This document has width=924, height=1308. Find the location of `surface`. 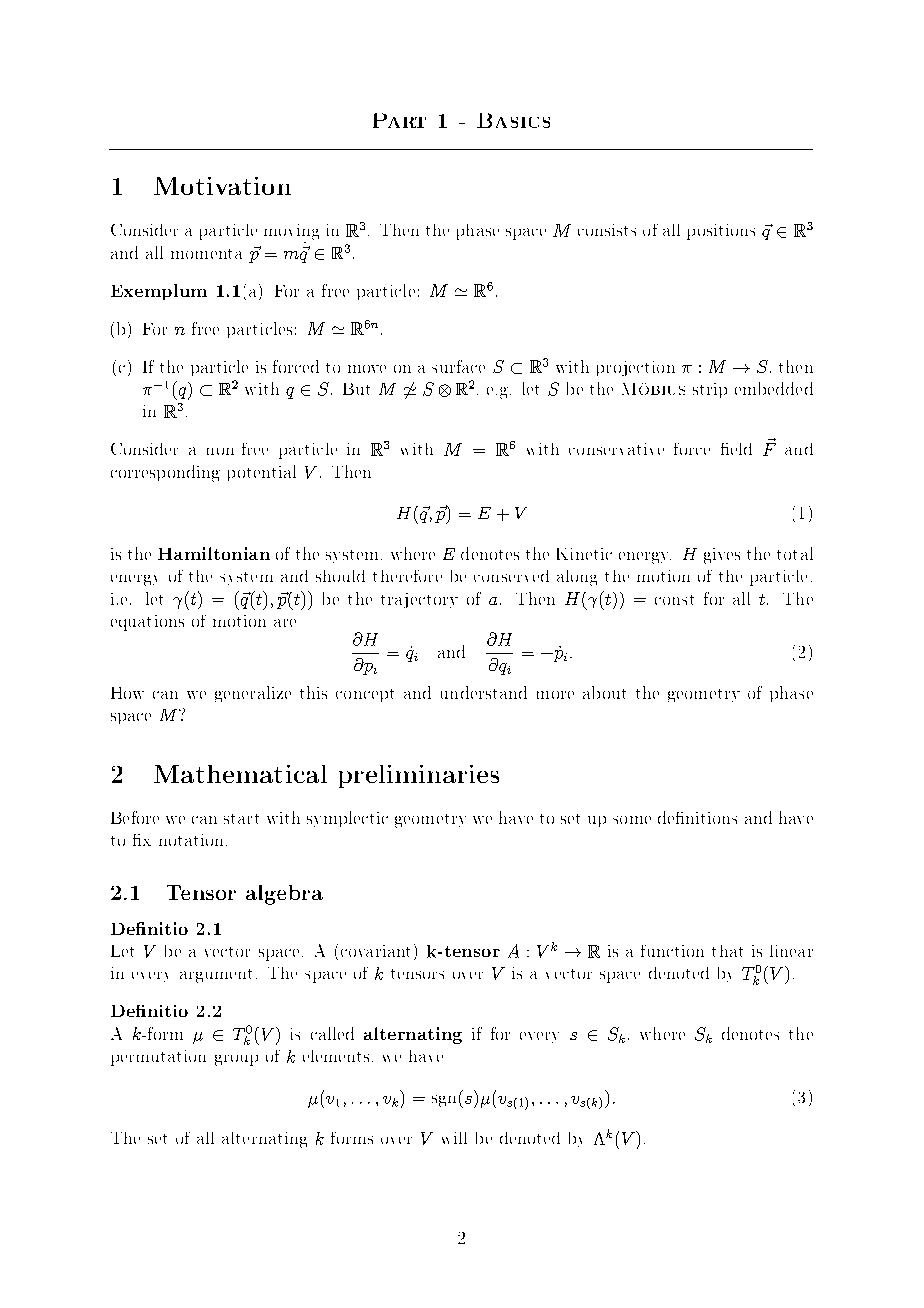

surface is located at coordinates (458, 366).
